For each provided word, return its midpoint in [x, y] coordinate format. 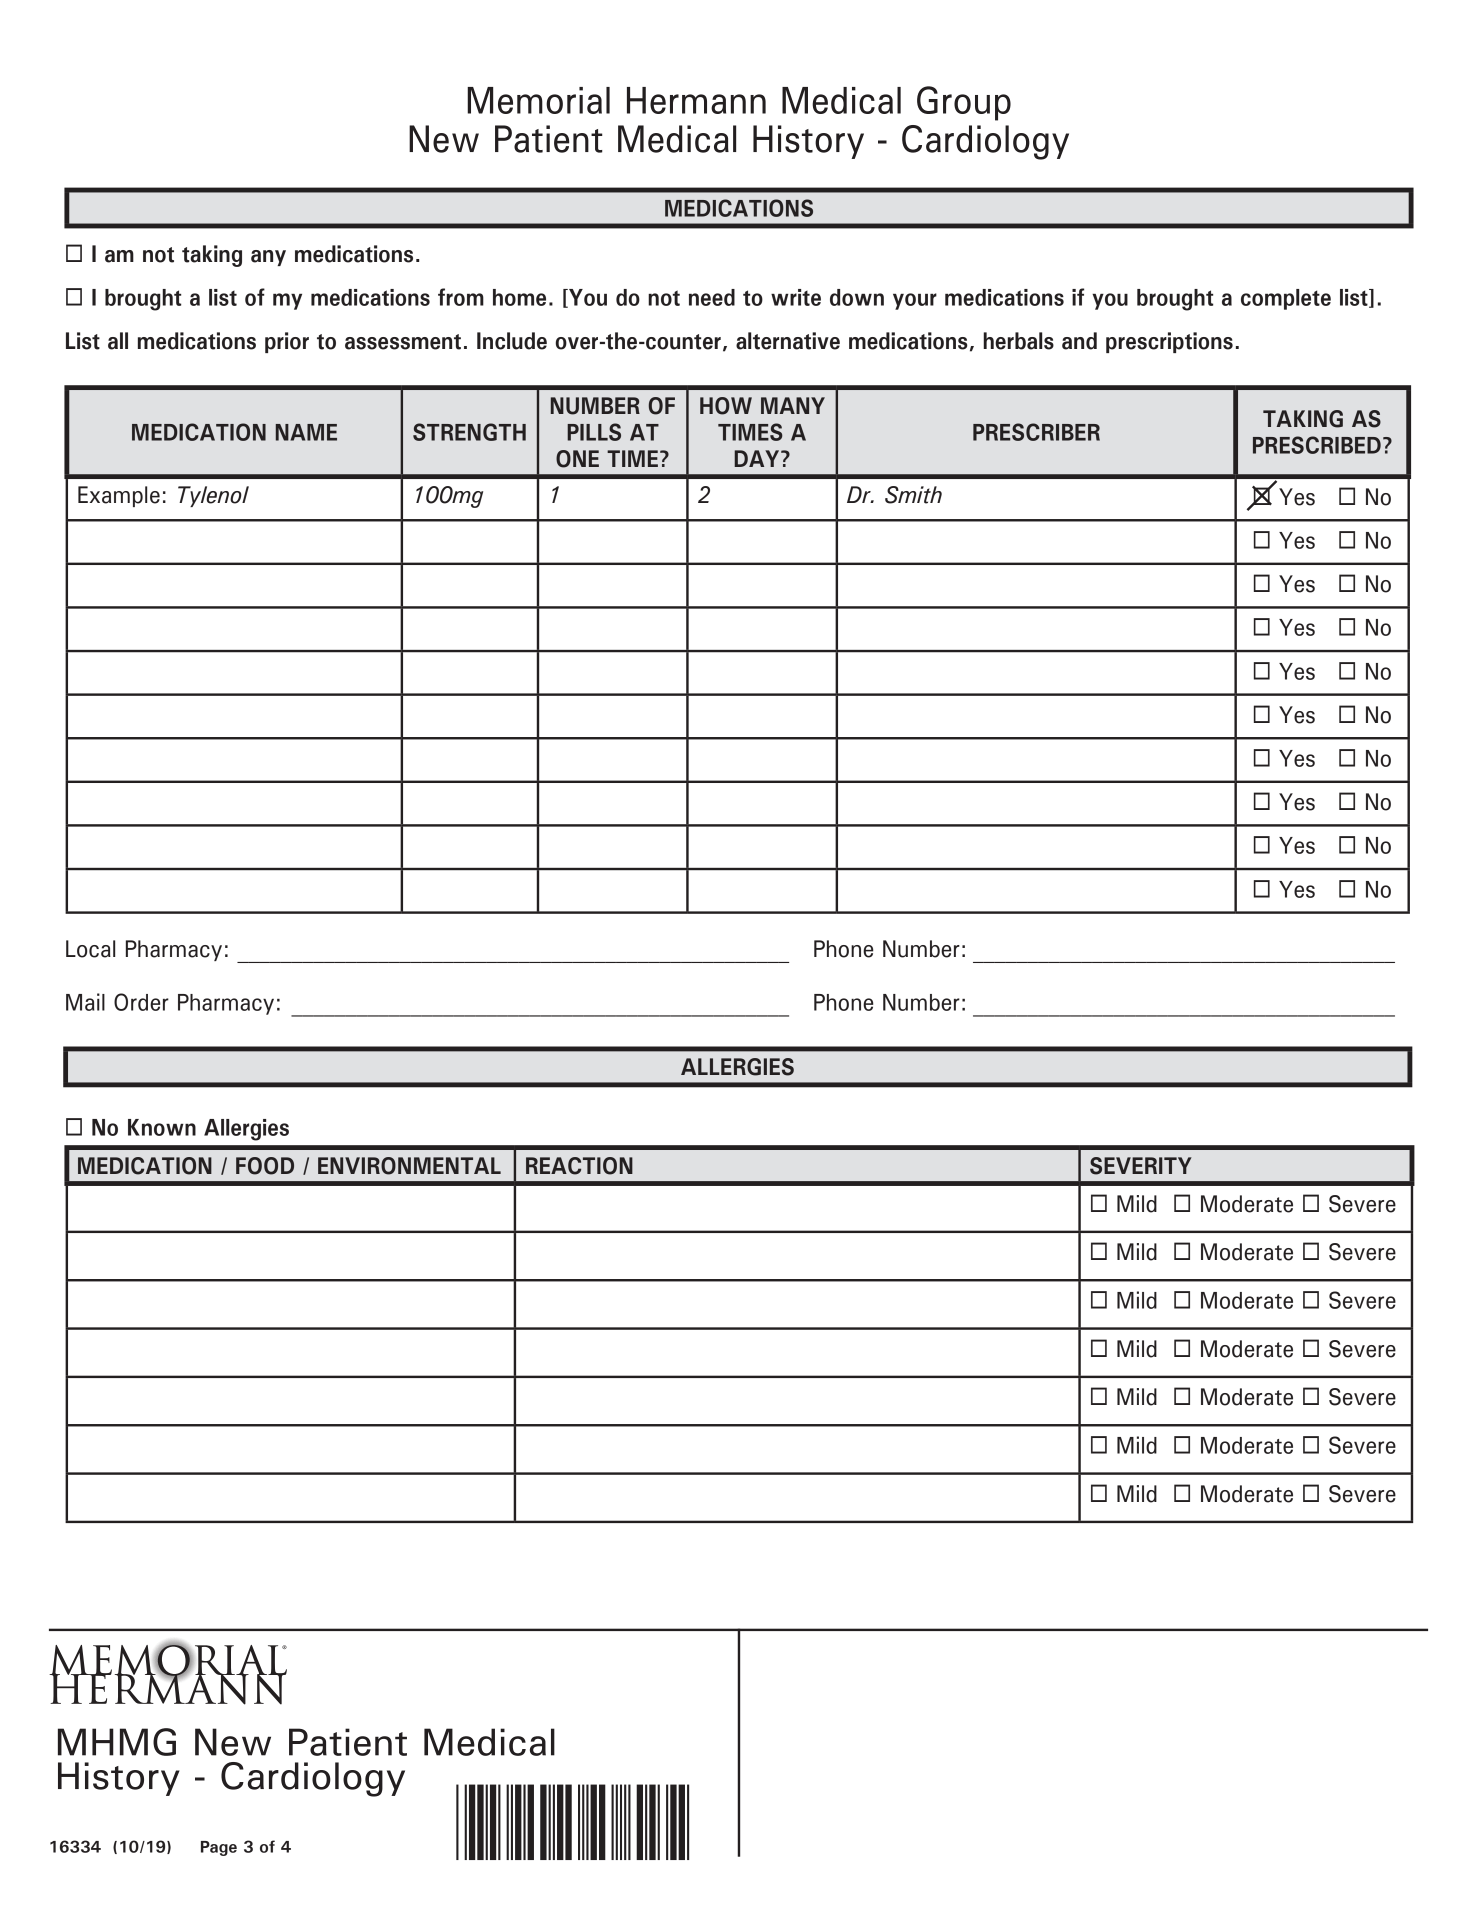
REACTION [579, 1166]
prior [287, 342]
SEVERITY [1141, 1166]
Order [141, 1002]
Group [964, 103]
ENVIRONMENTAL [409, 1166]
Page [219, 1848]
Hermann [696, 100]
